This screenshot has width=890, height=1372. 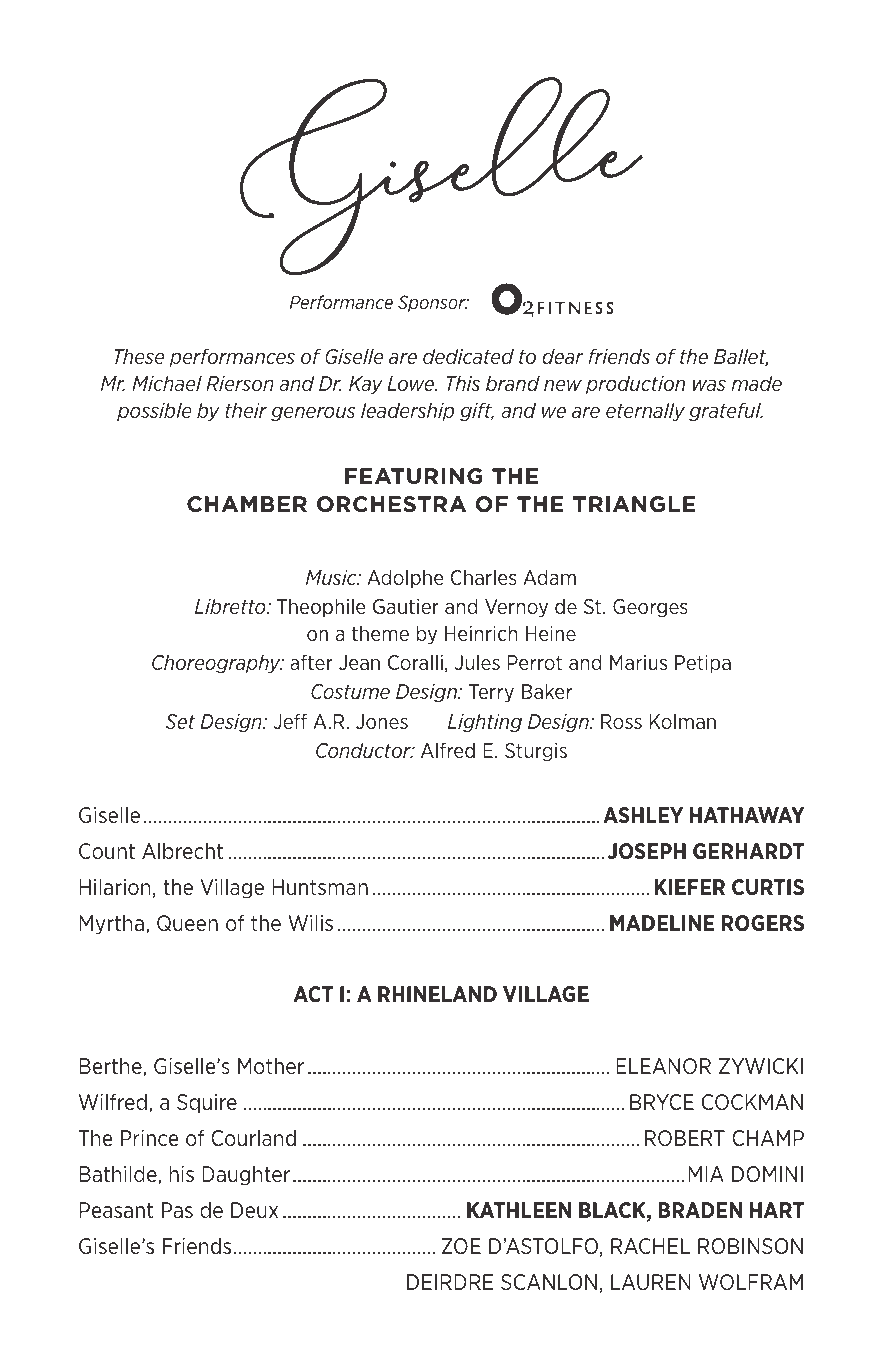 What do you see at coordinates (481, 633) in the screenshot?
I see `Heinrich` at bounding box center [481, 633].
